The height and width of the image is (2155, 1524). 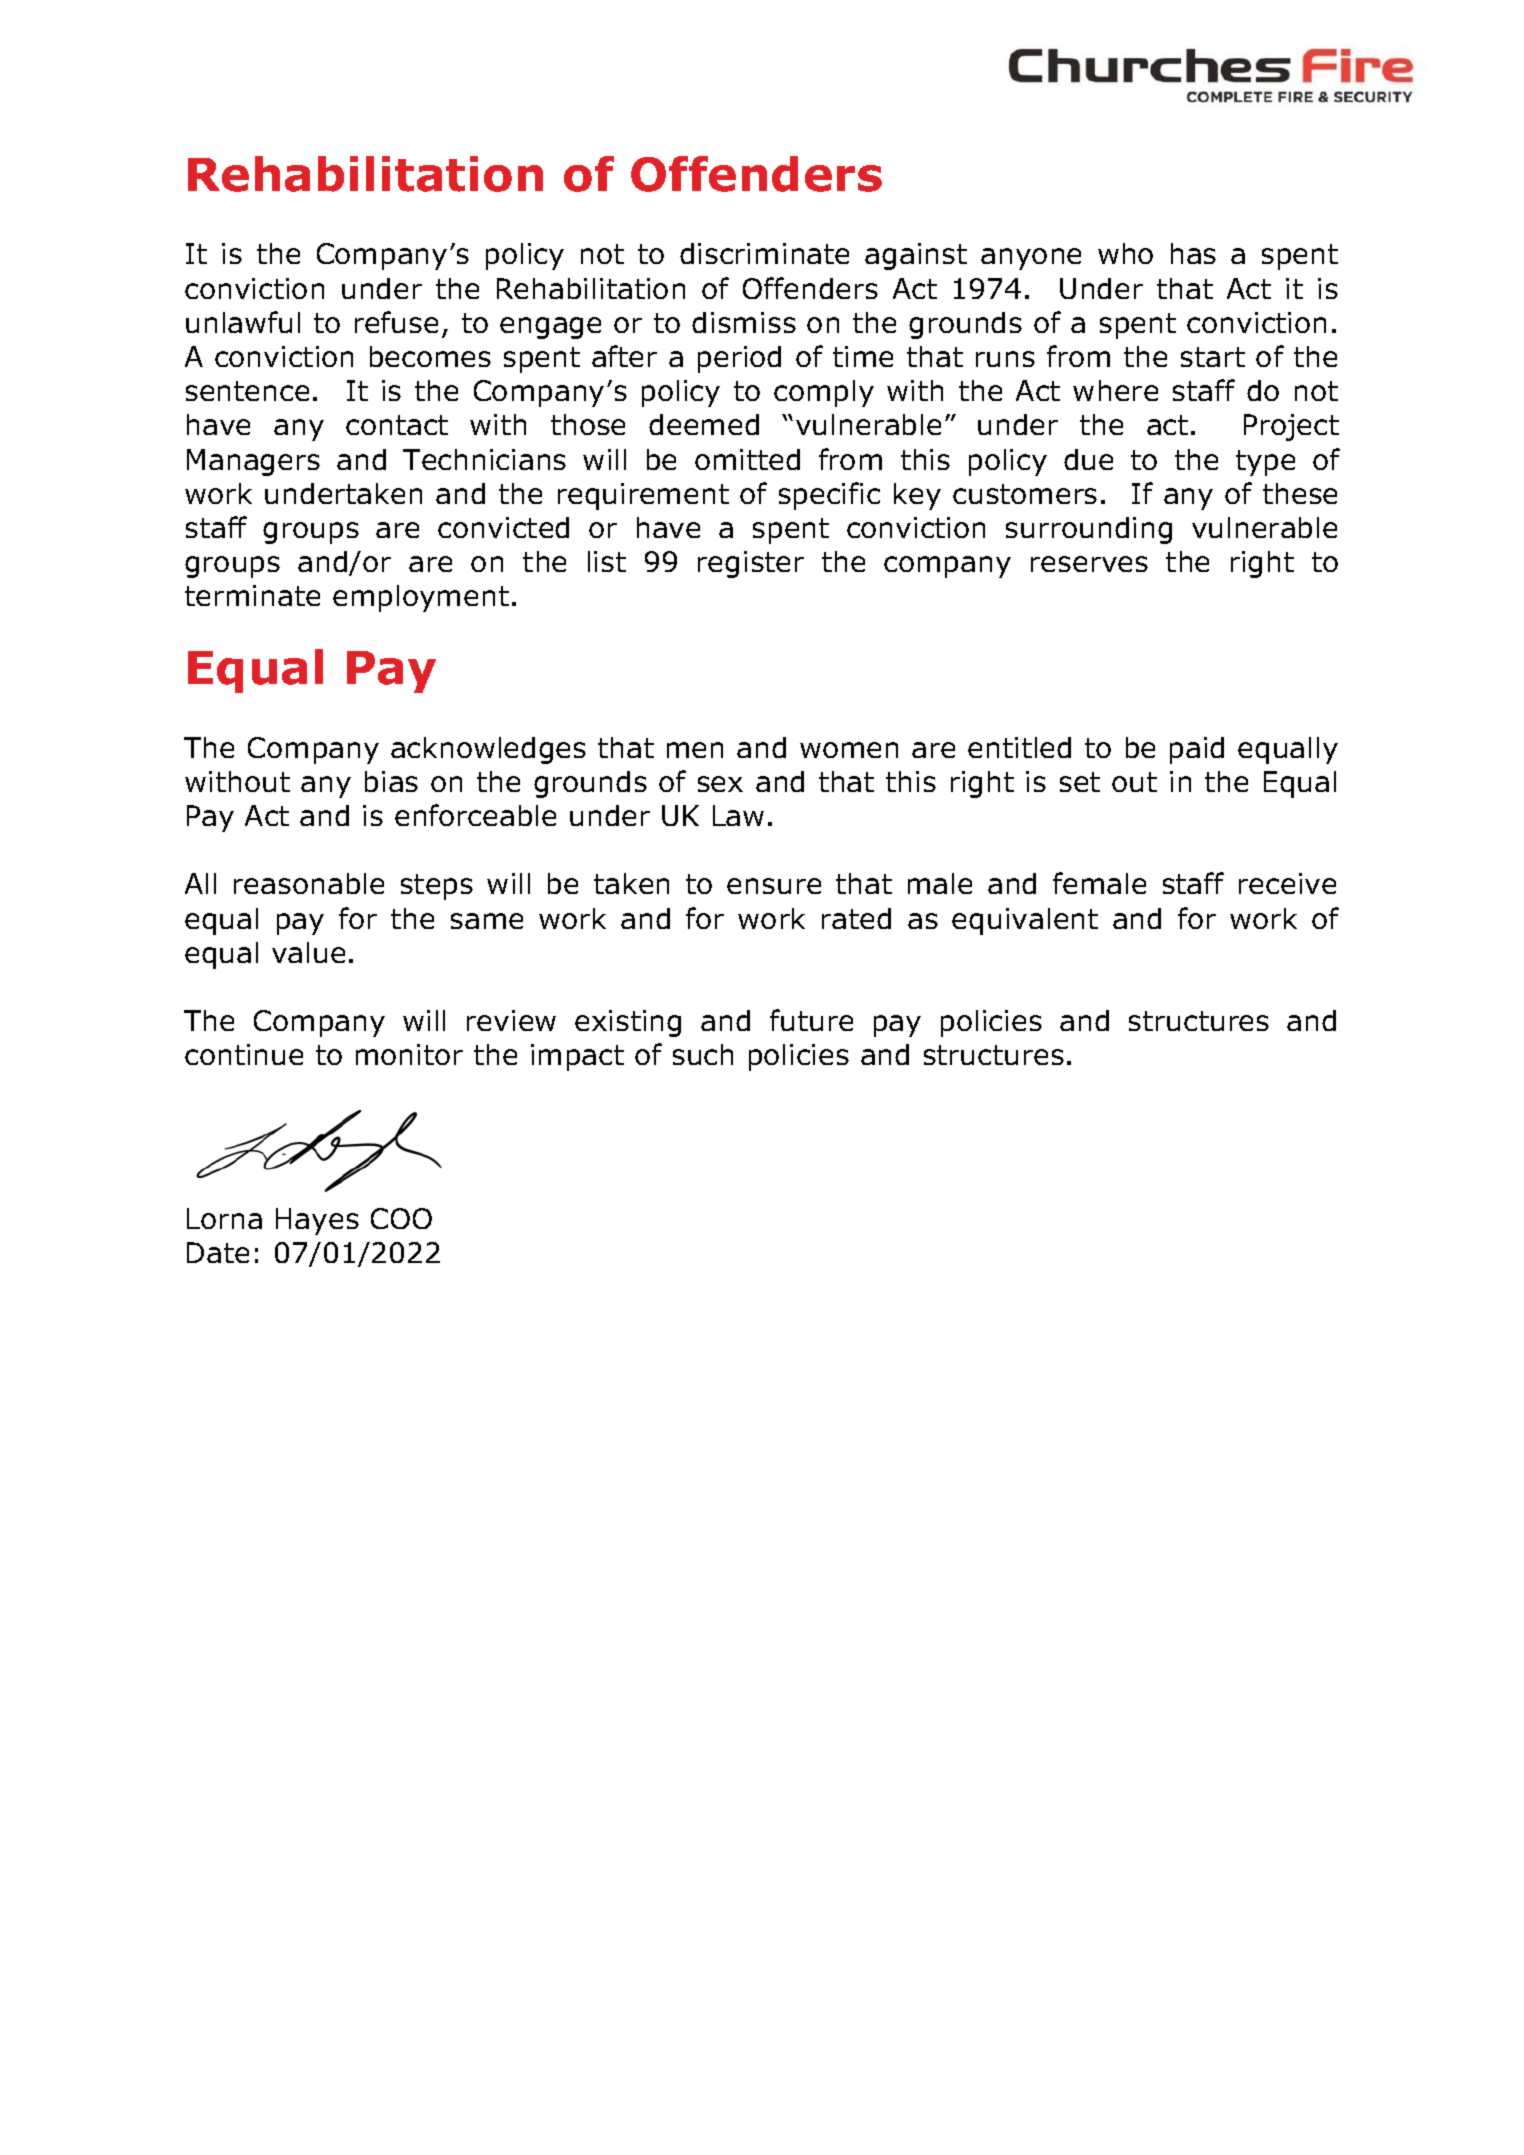 I want to click on paid, so click(x=1197, y=750).
